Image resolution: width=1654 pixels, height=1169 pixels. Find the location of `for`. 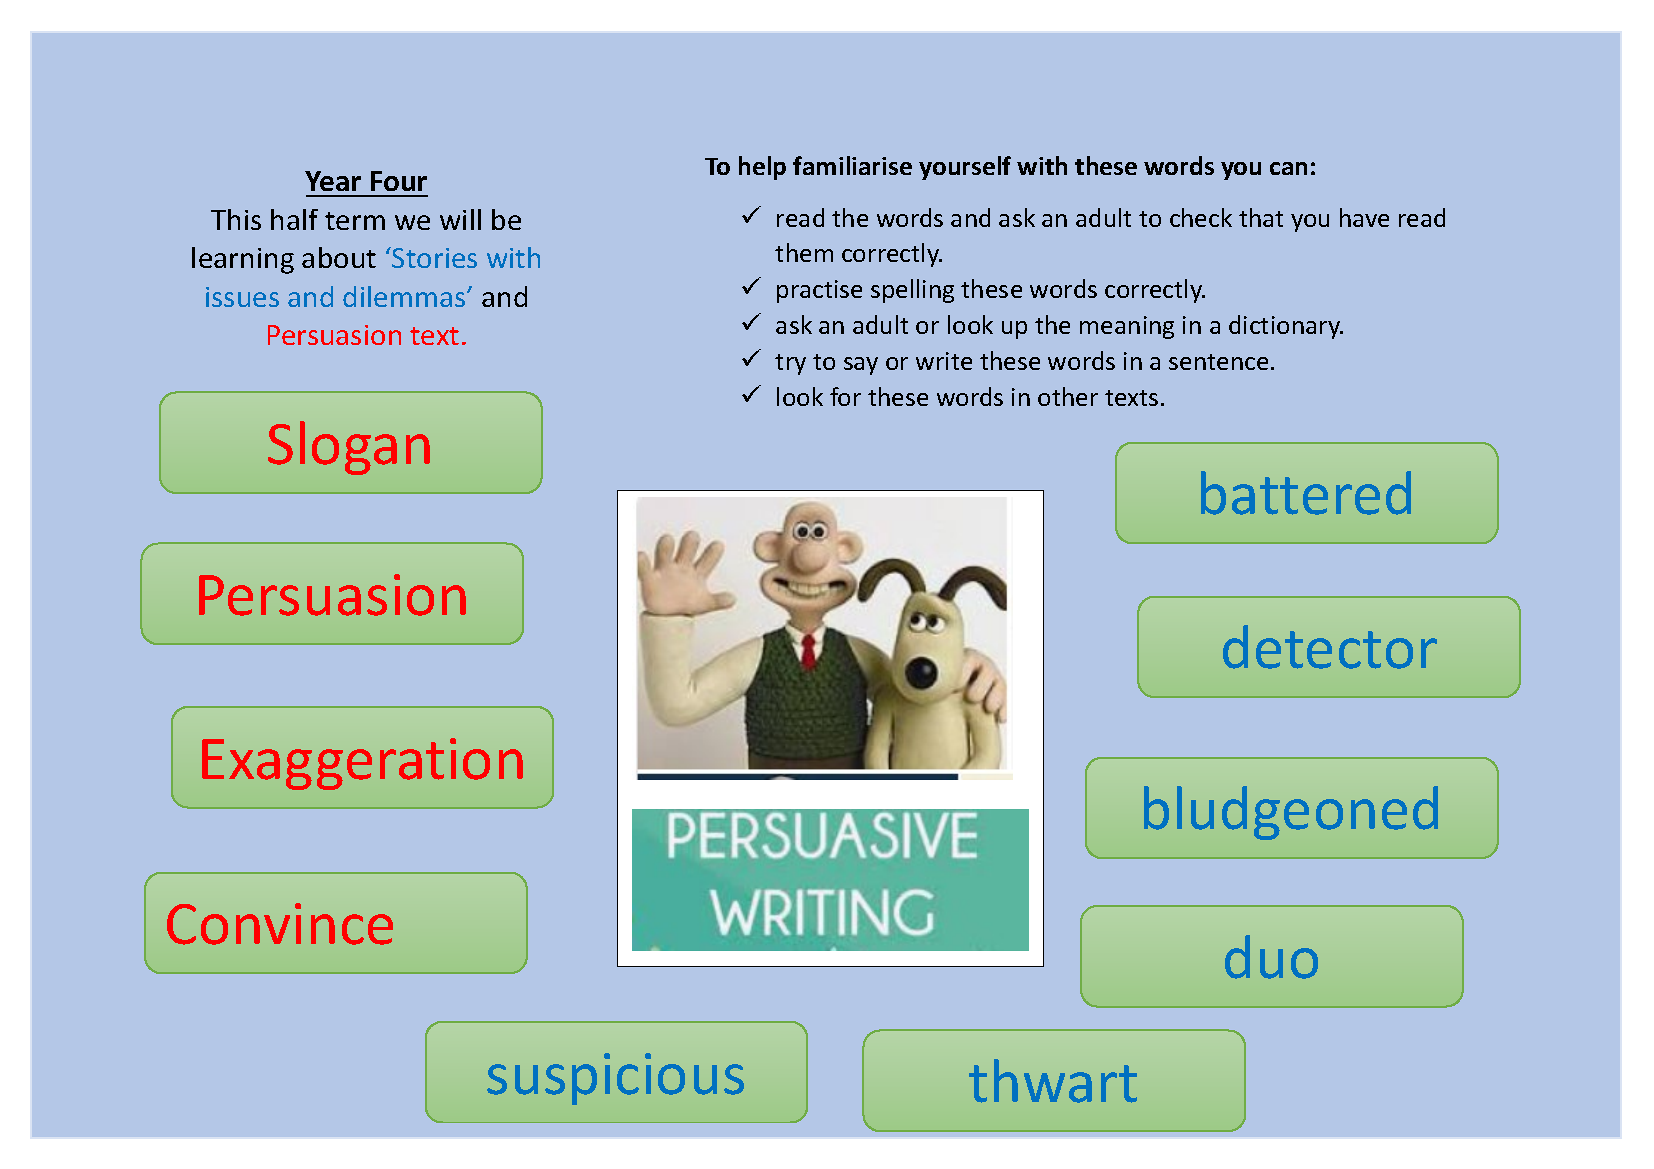

for is located at coordinates (845, 396).
